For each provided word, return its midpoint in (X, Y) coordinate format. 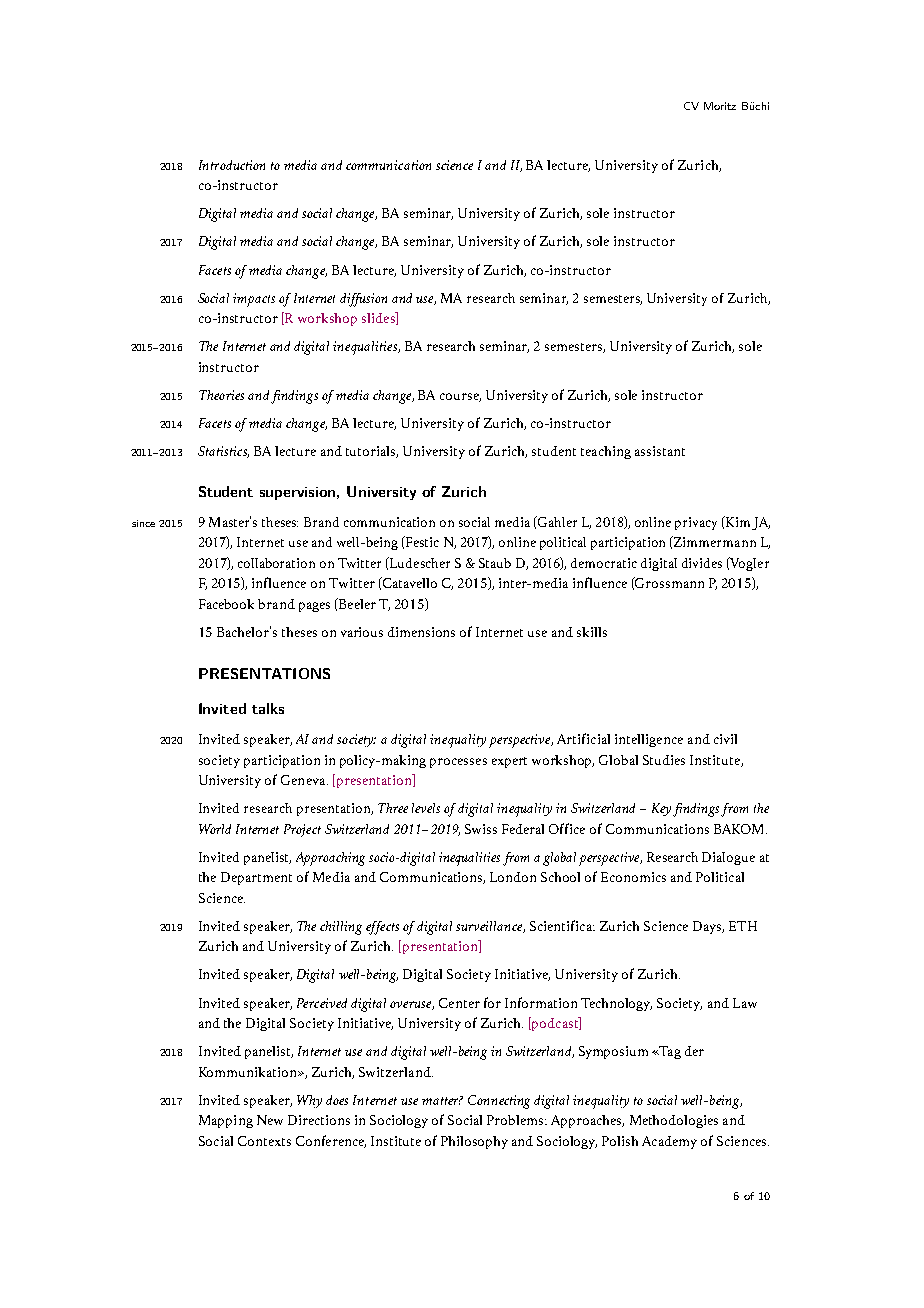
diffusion (363, 300)
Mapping (226, 1121)
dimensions (421, 632)
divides (702, 563)
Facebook (226, 604)
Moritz (720, 106)
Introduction (232, 165)
